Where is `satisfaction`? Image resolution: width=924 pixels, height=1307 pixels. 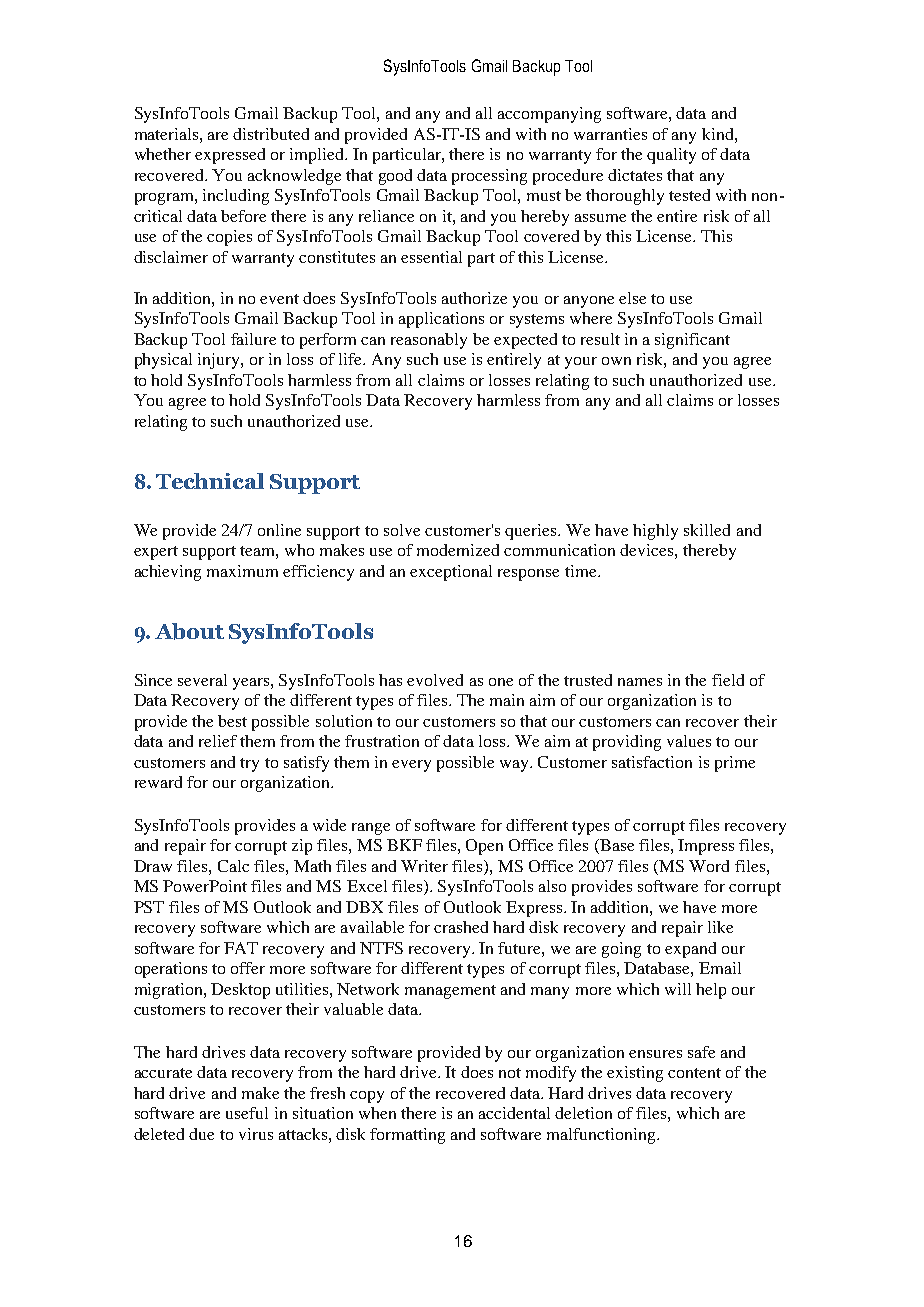 satisfaction is located at coordinates (652, 762).
